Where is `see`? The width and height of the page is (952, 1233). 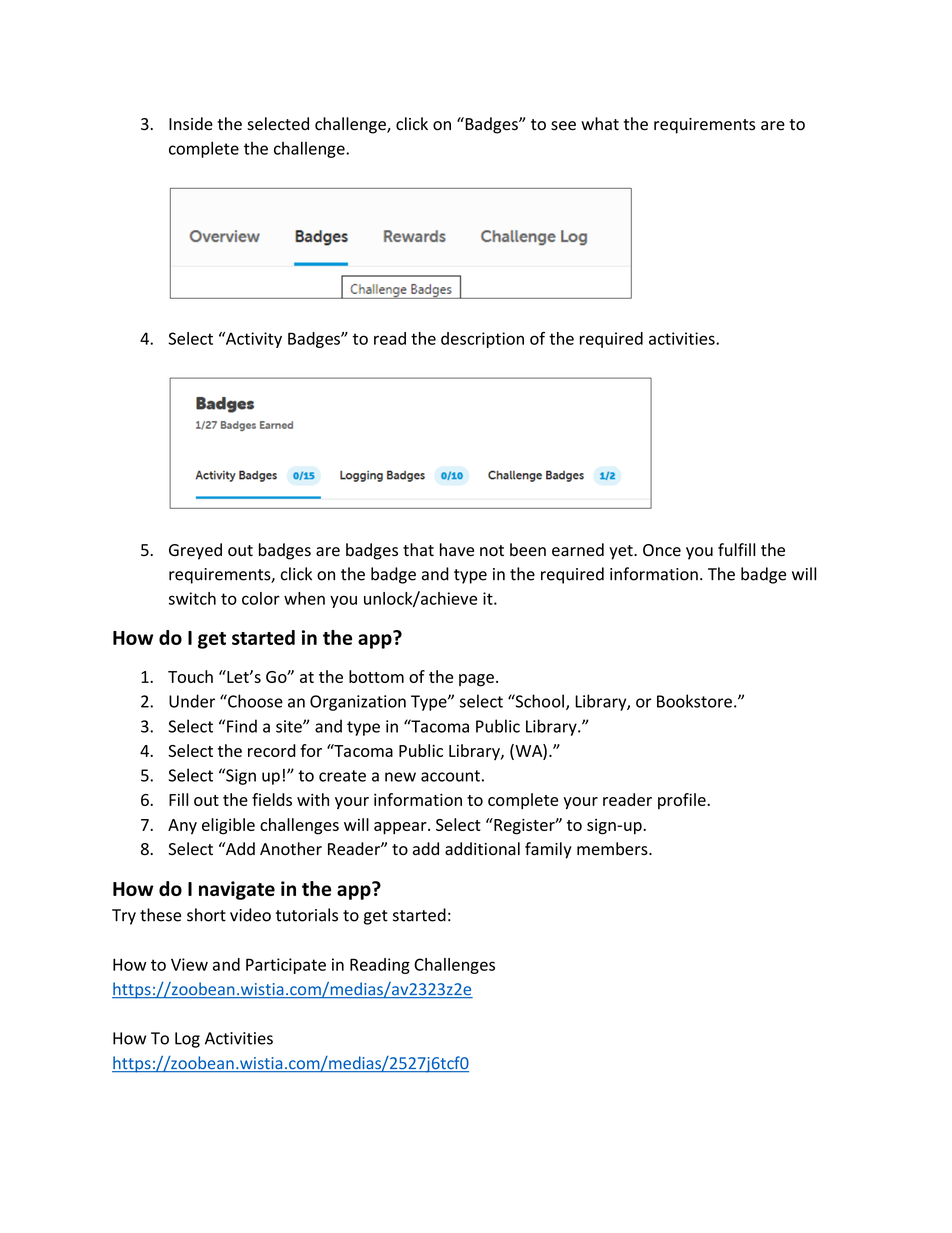 see is located at coordinates (563, 126).
